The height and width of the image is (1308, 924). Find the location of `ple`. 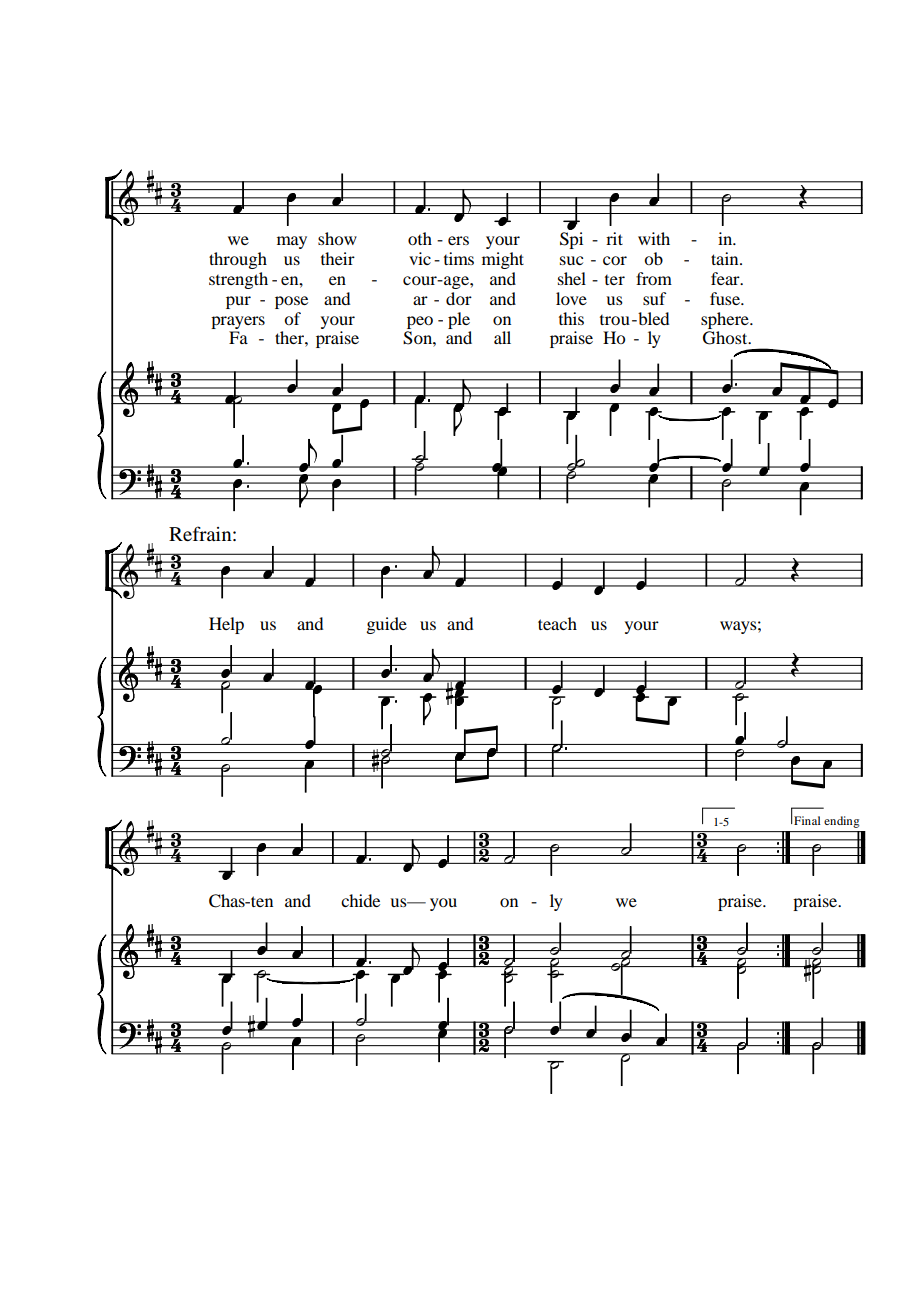

ple is located at coordinates (459, 320).
